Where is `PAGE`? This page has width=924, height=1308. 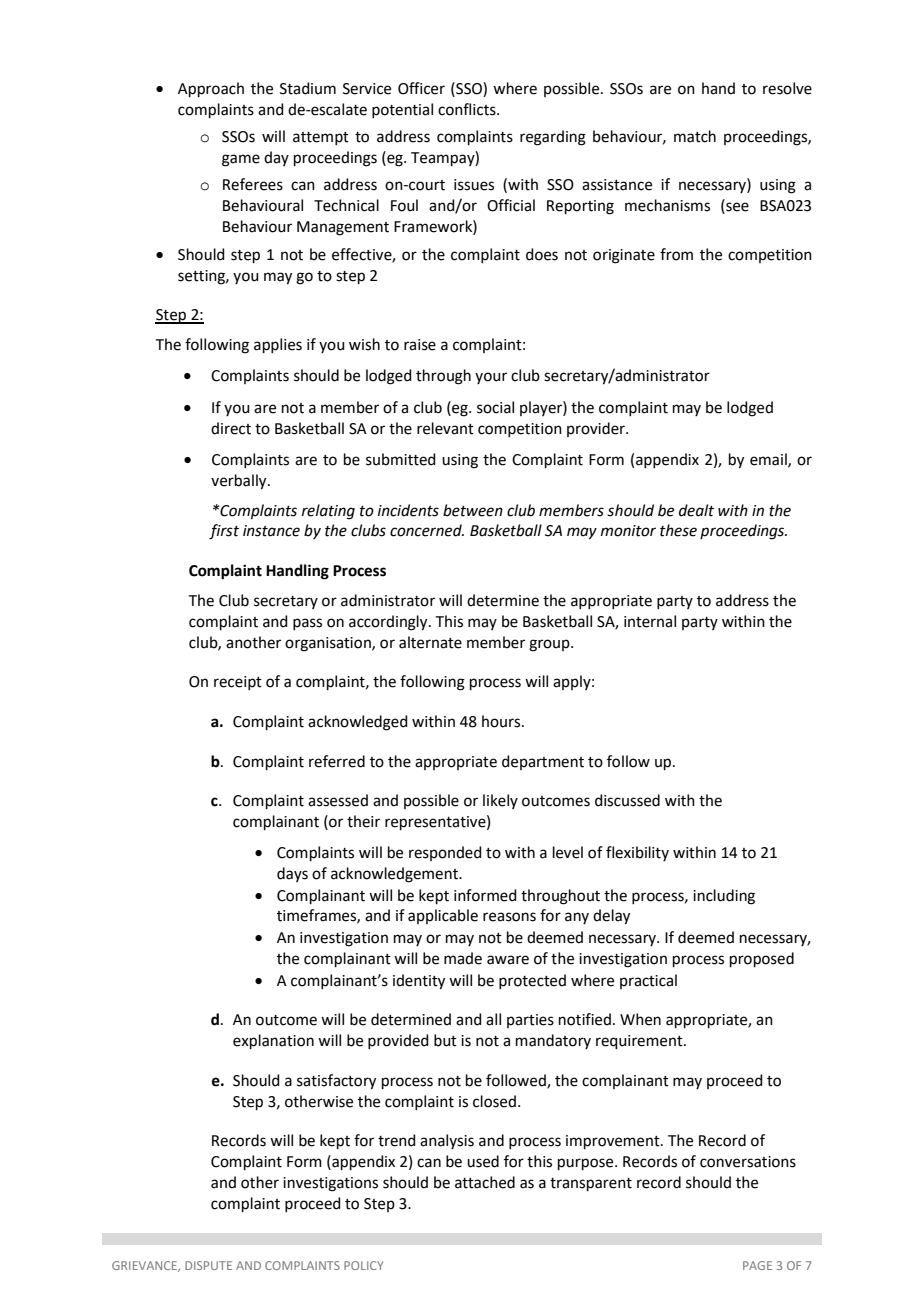
PAGE is located at coordinates (757, 1265).
